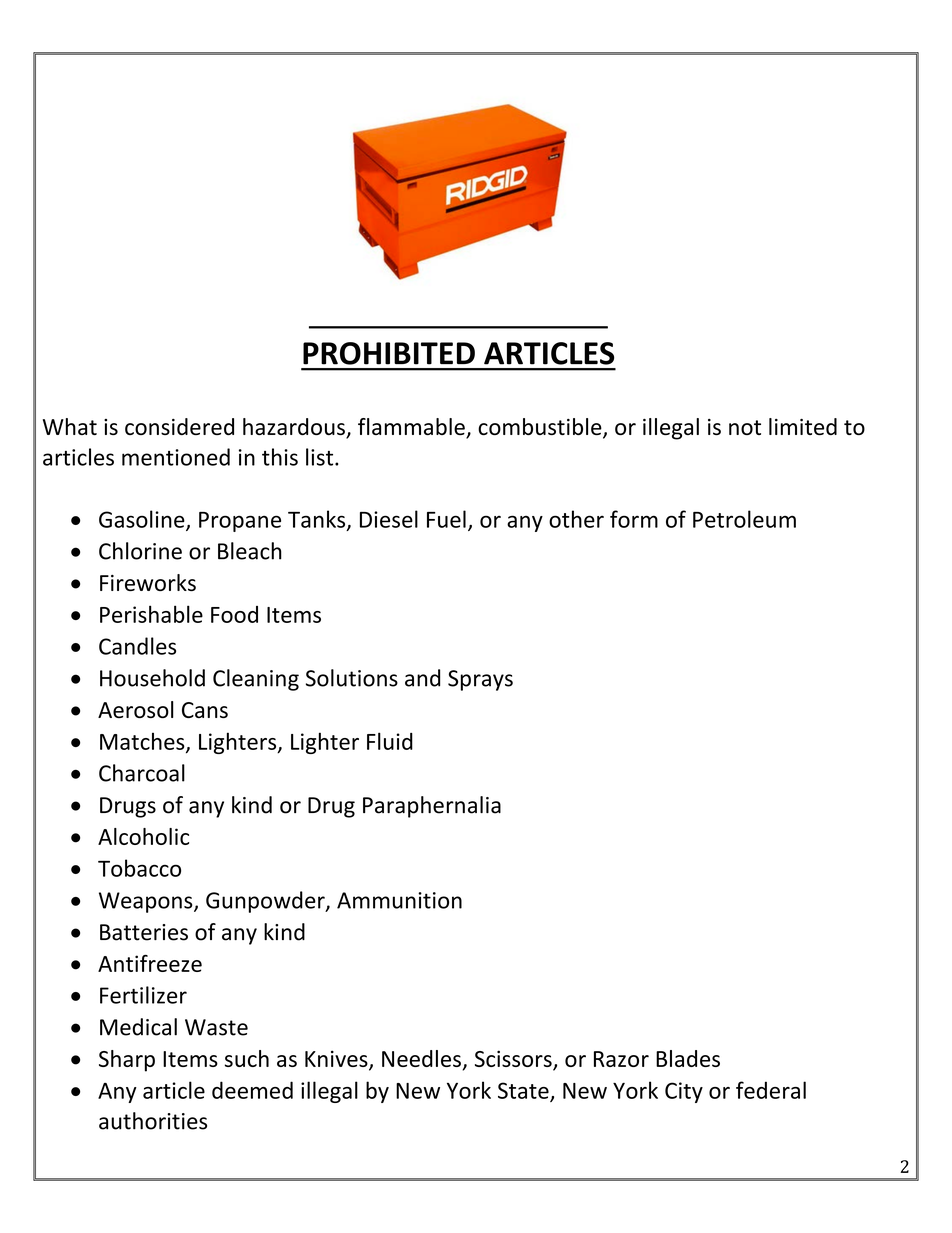 The height and width of the screenshot is (1233, 952). Describe the element at coordinates (153, 1121) in the screenshot. I see `authorities` at that location.
